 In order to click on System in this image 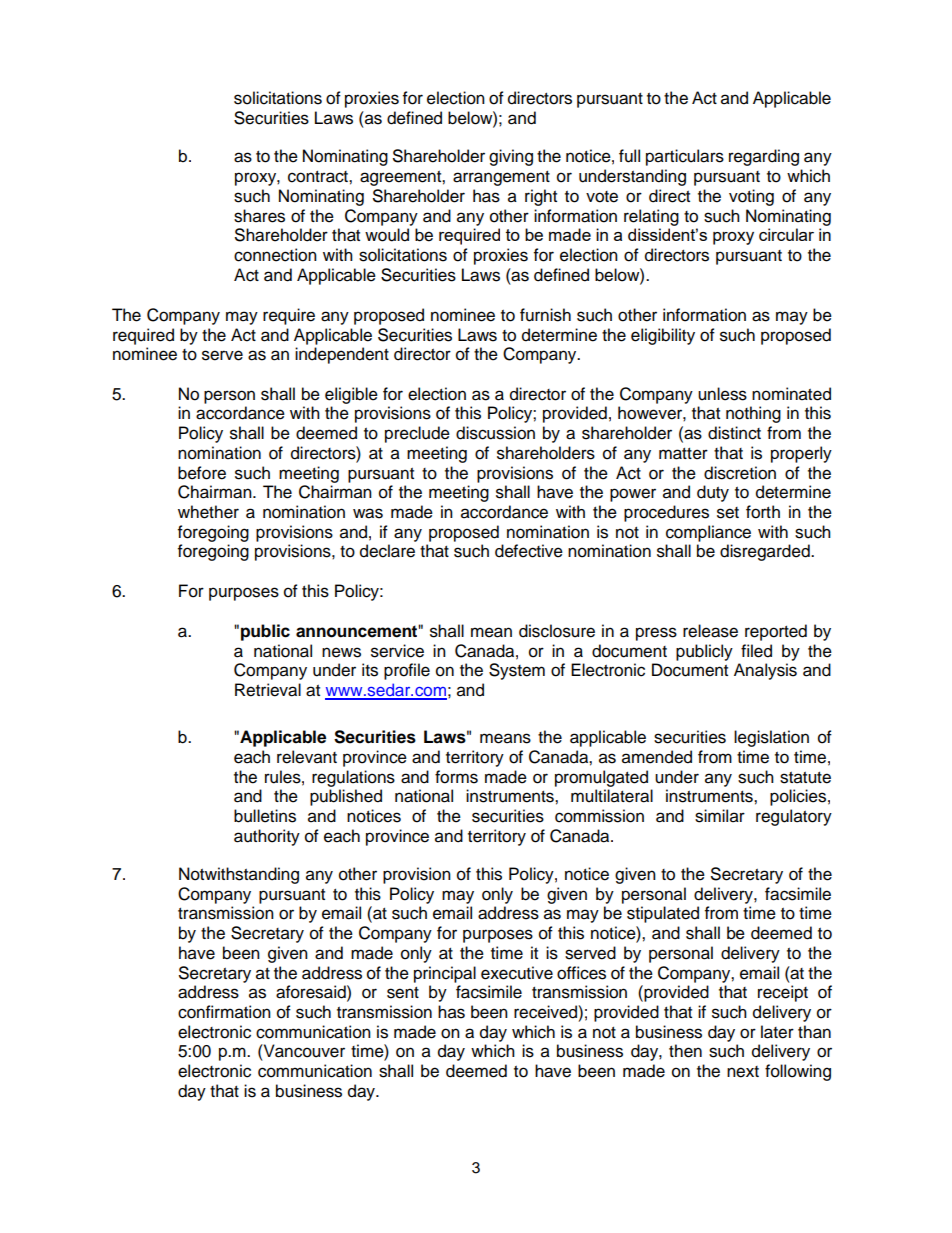, I will do `click(517, 671)`.
